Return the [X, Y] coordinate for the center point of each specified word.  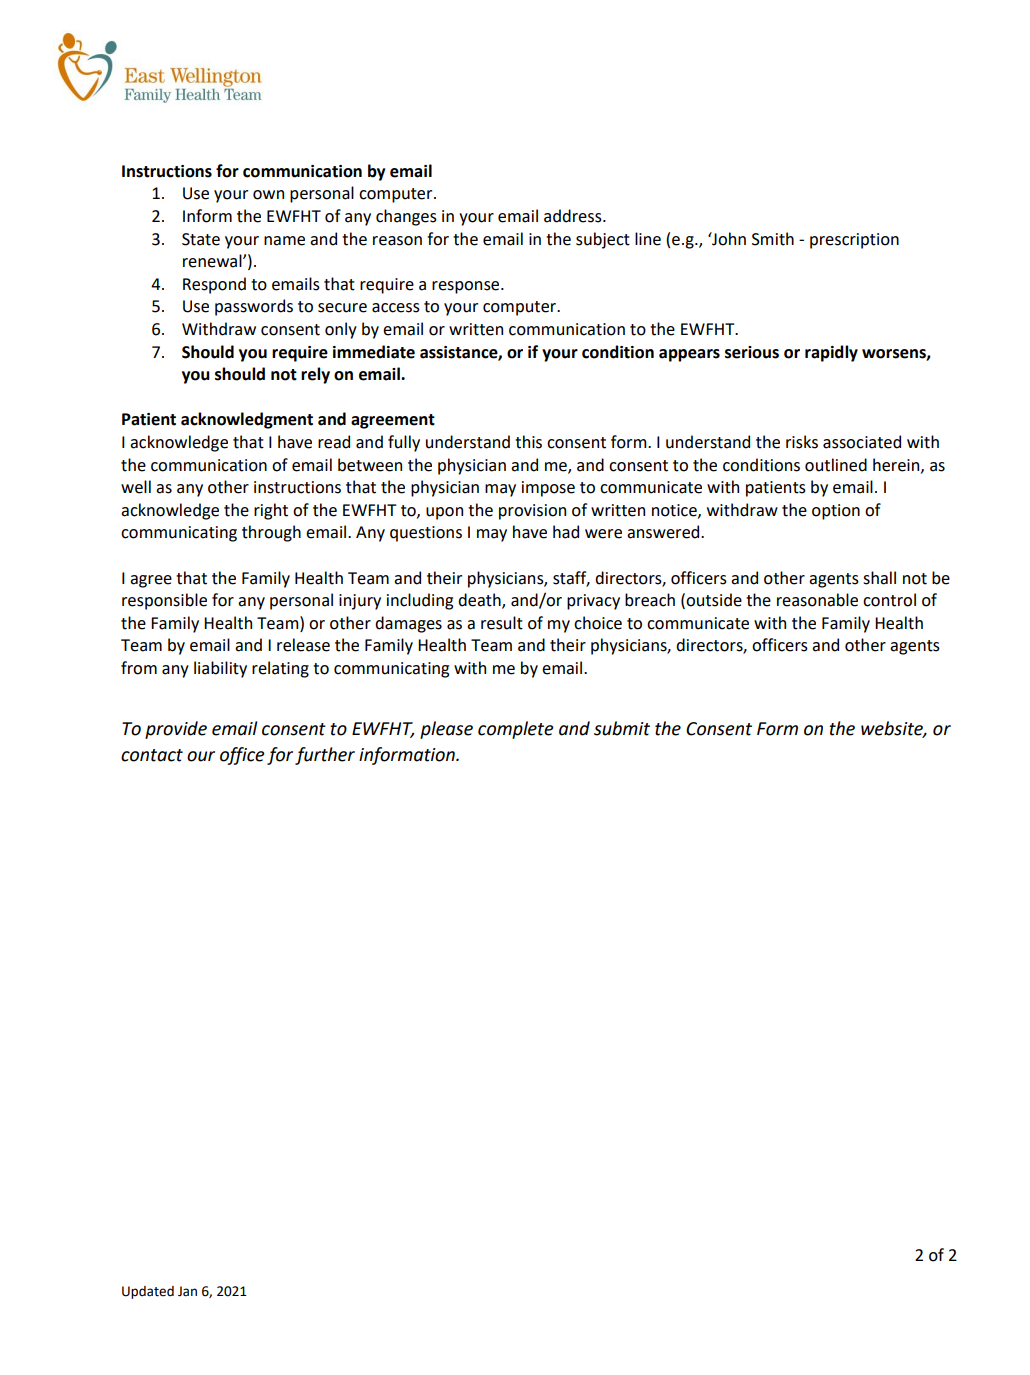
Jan [187, 1291]
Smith [773, 239]
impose [548, 489]
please [446, 730]
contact [152, 755]
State [201, 239]
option [836, 512]
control [889, 600]
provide [176, 730]
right [271, 511]
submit [622, 728]
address [574, 216]
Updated [148, 1292]
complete [516, 730]
